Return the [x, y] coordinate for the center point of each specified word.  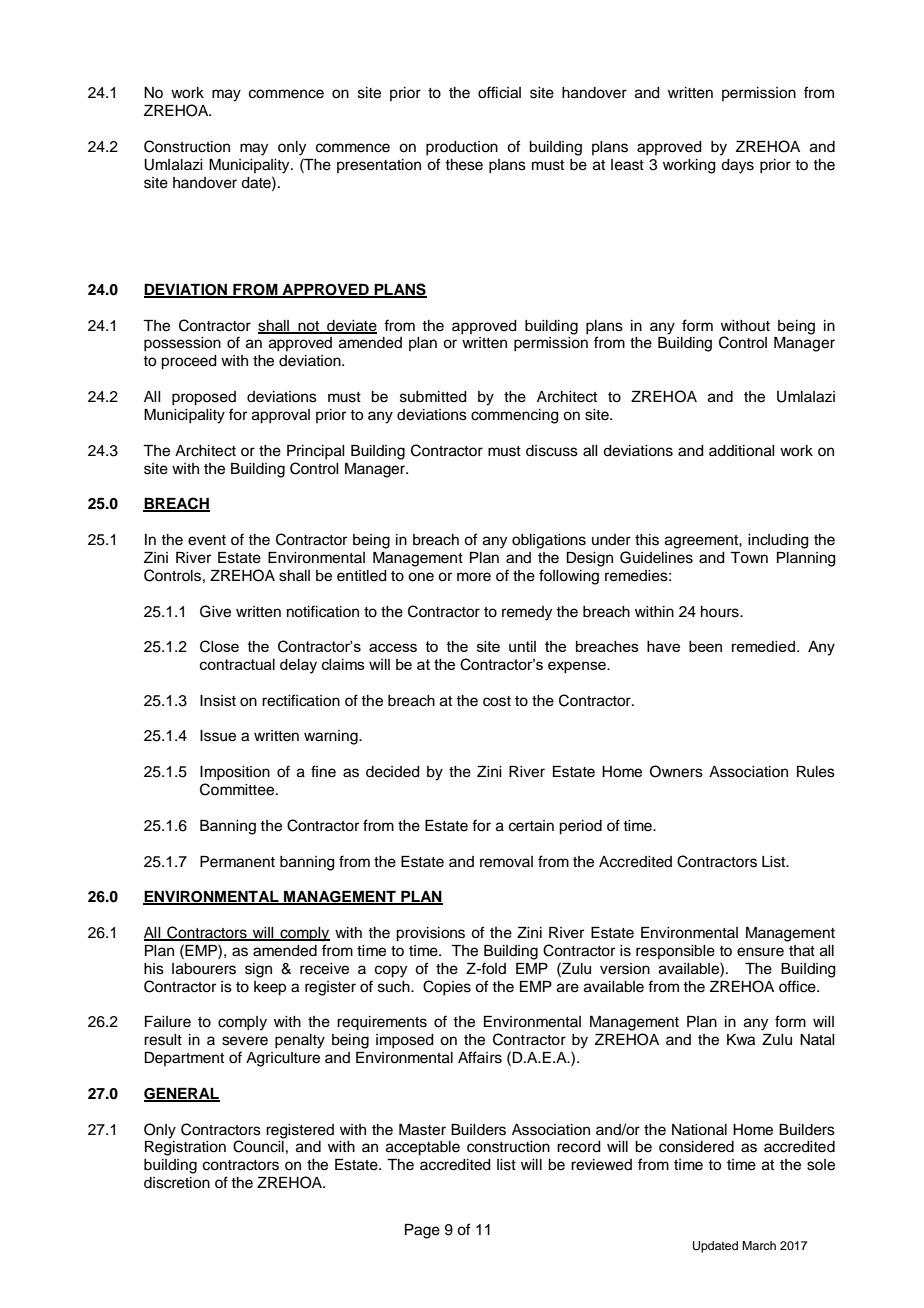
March [759, 1245]
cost [497, 701]
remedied [763, 646]
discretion [177, 1183]
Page [422, 1231]
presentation [379, 166]
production [462, 148]
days [737, 166]
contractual [237, 664]
